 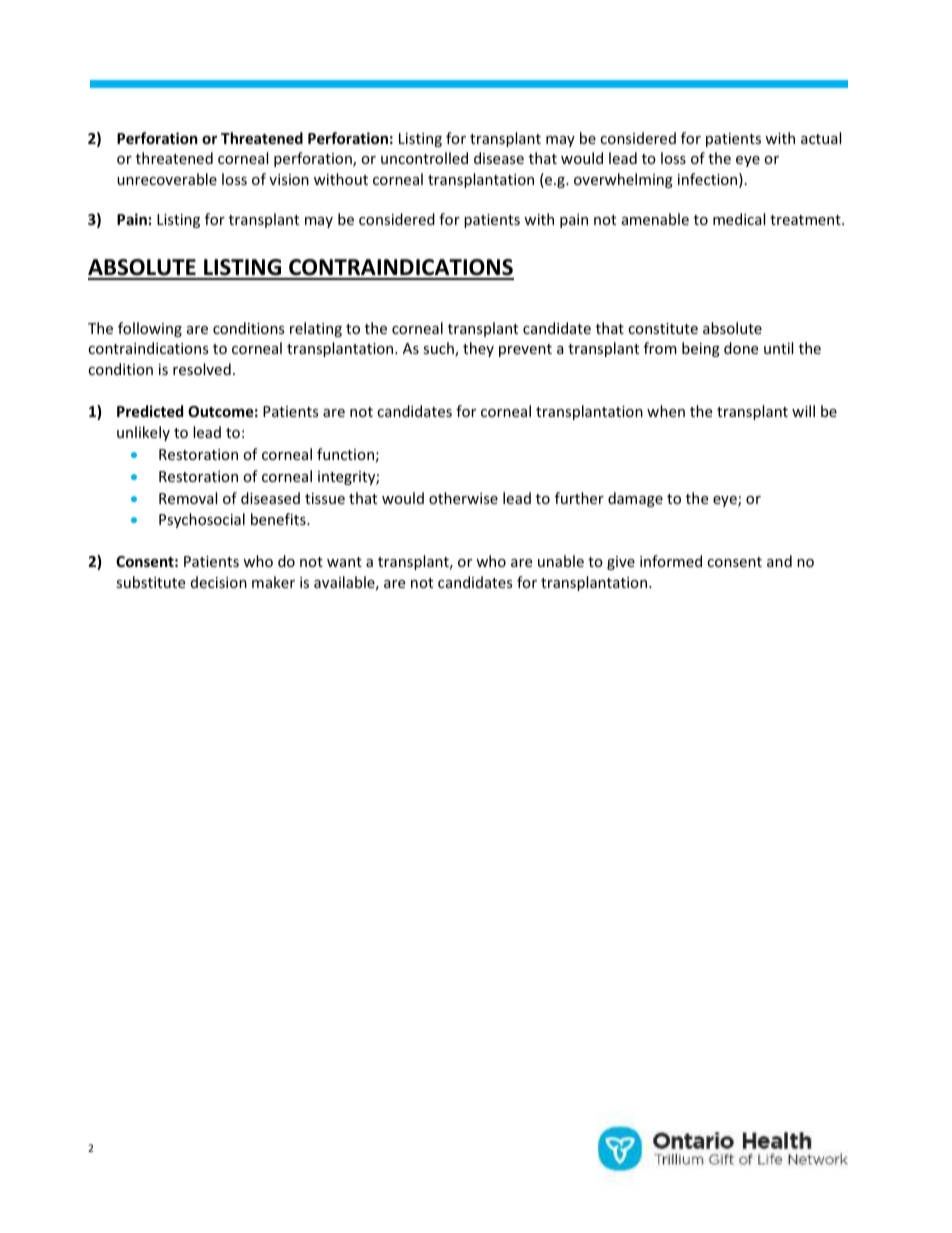 I want to click on decision, so click(x=219, y=582).
